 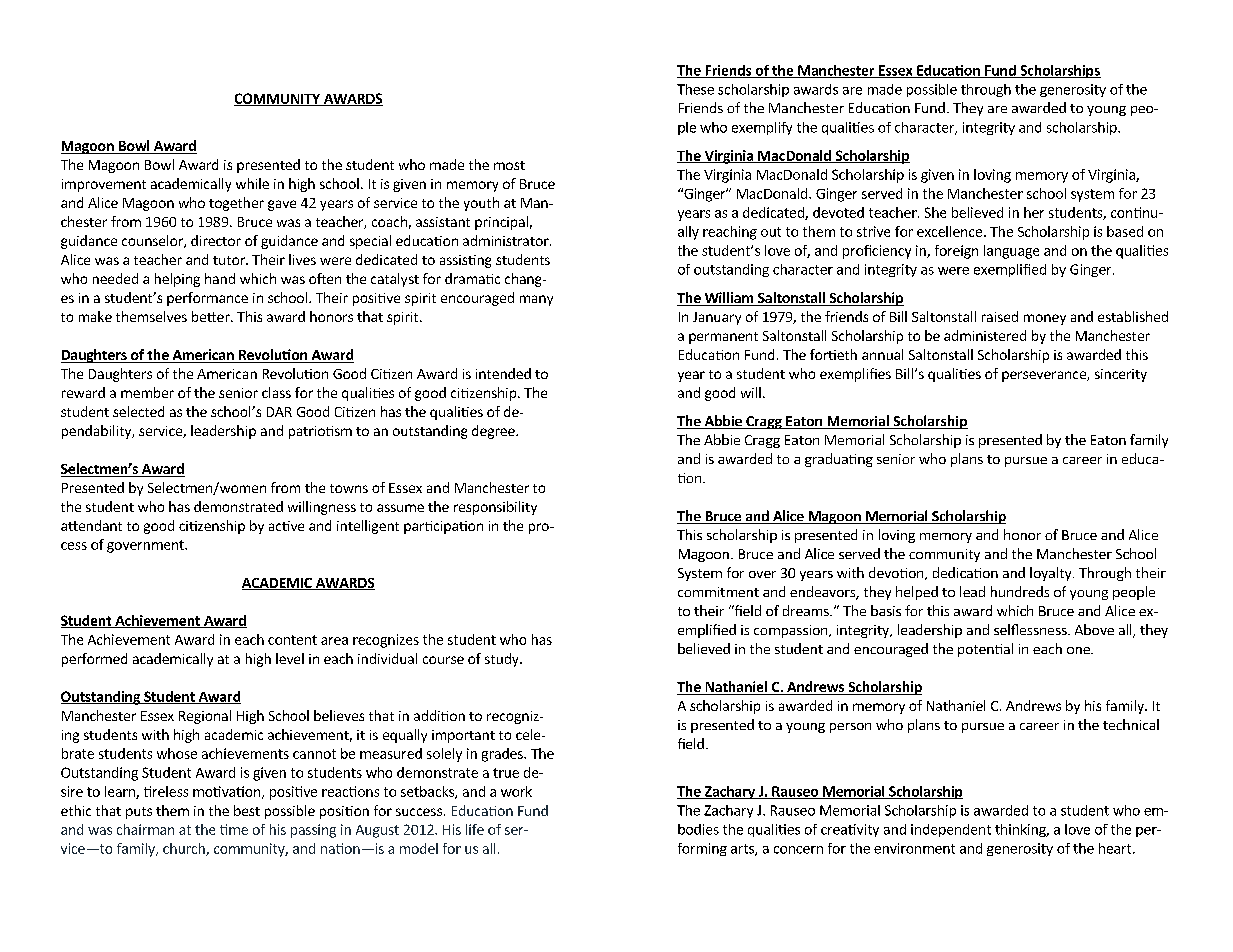 What do you see at coordinates (718, 592) in the screenshot?
I see `commitment` at bounding box center [718, 592].
